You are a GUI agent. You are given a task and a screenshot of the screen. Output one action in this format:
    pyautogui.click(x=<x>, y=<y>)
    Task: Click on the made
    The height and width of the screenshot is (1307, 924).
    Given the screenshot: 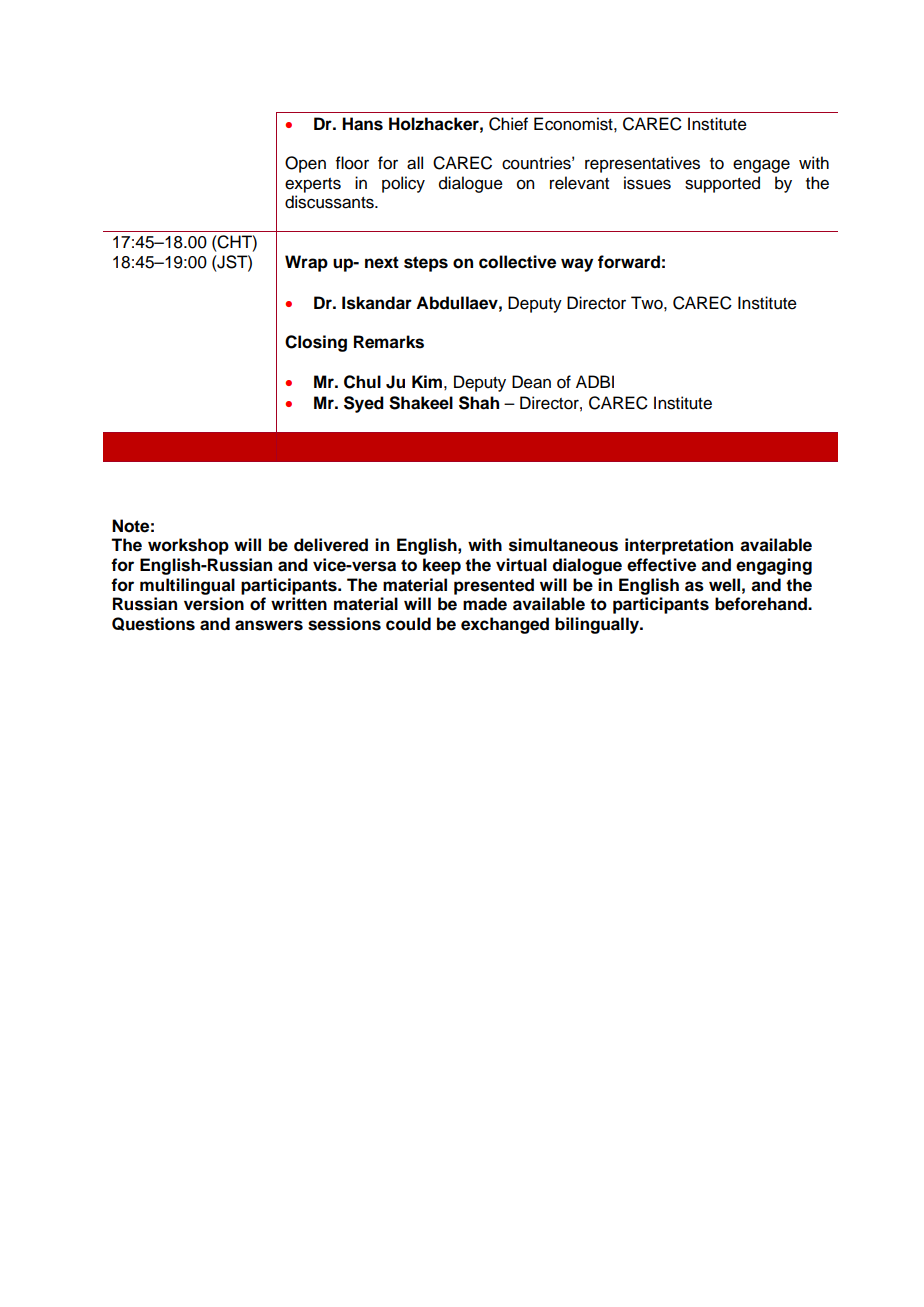 What is the action you would take?
    pyautogui.click(x=485, y=604)
